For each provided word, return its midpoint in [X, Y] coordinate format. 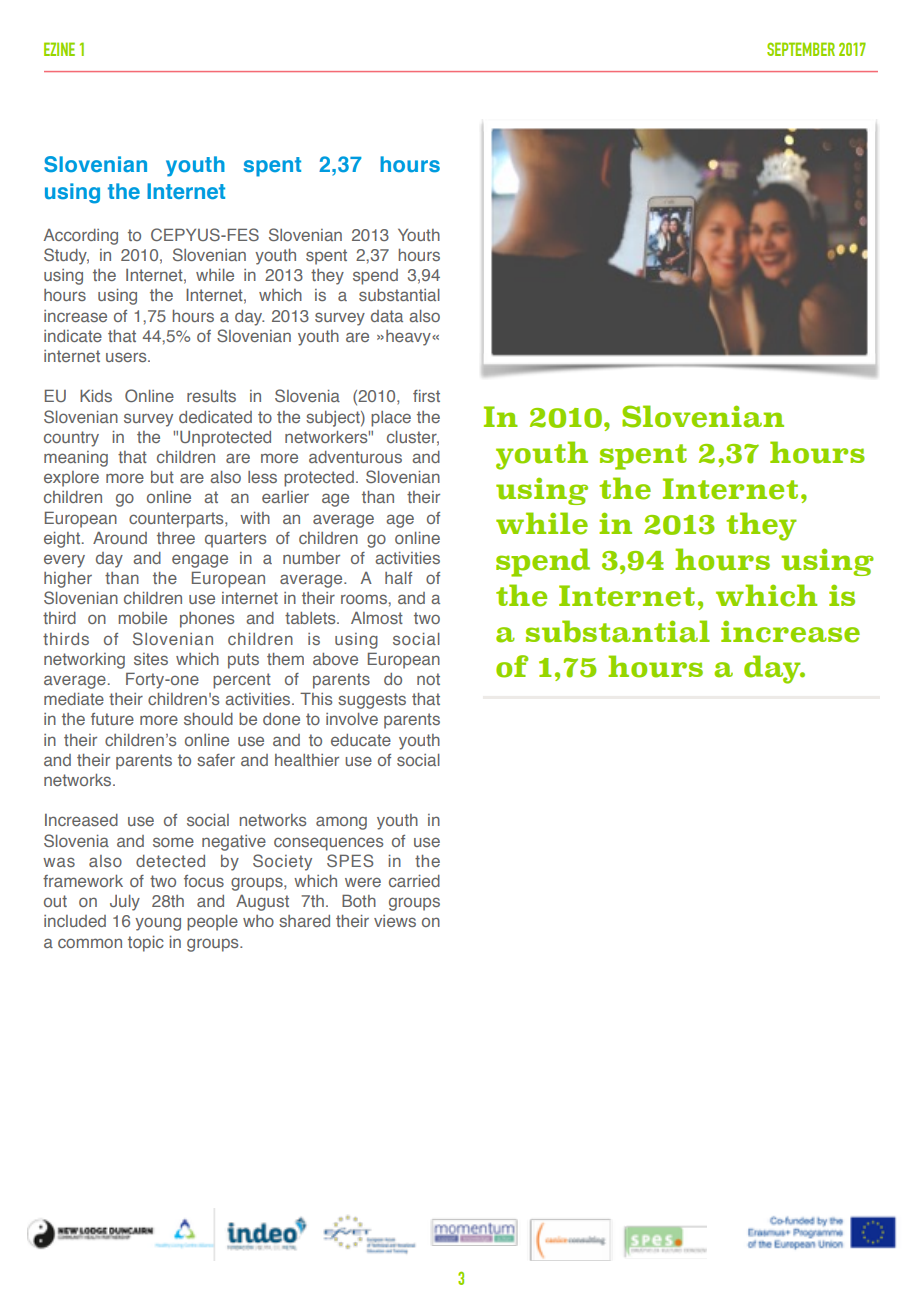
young [158, 924]
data [387, 316]
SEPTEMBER [801, 49]
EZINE [59, 49]
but [162, 477]
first [426, 396]
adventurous [355, 457]
